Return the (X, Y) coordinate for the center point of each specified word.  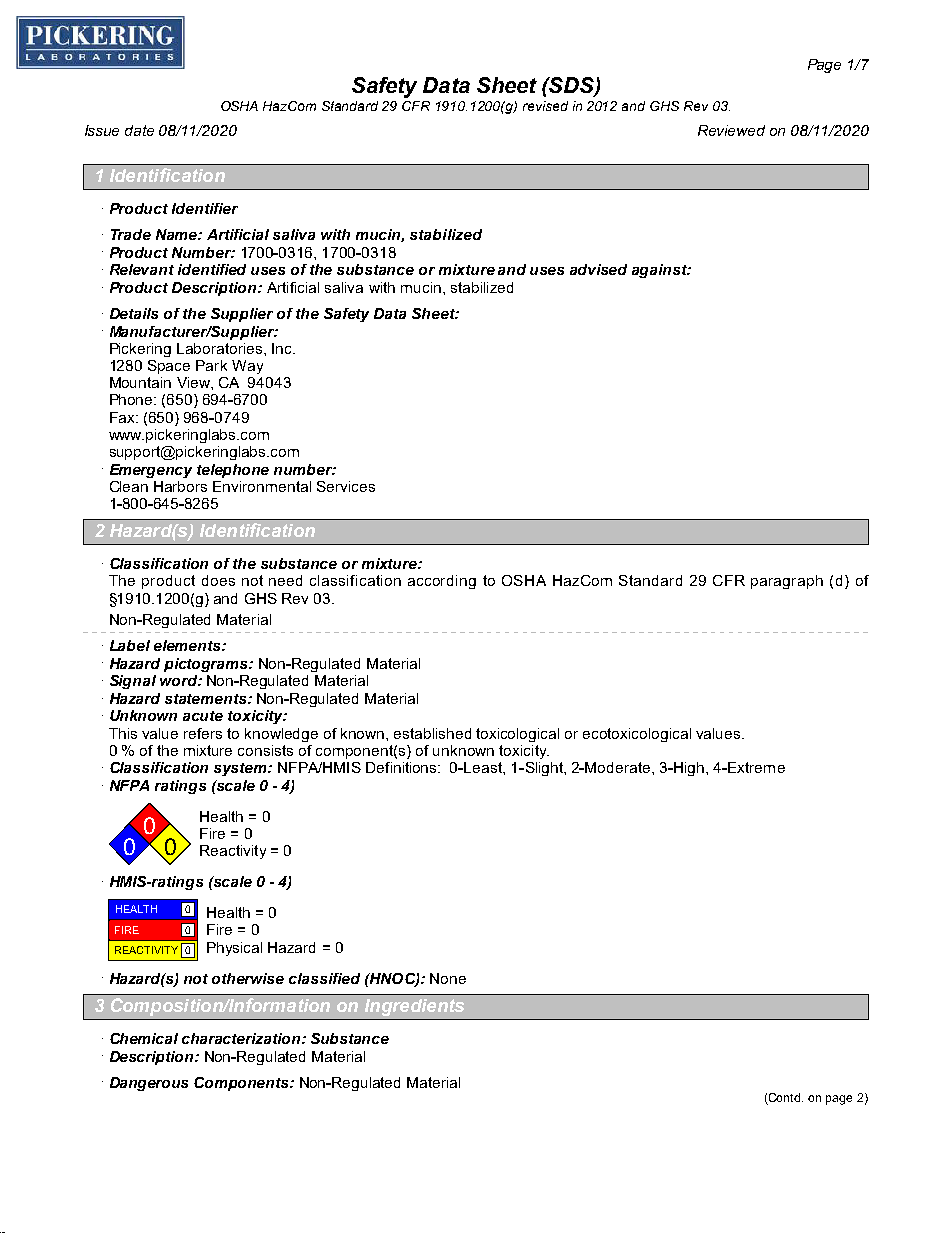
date (139, 130)
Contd (785, 1099)
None (448, 978)
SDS (572, 86)
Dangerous (149, 1084)
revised (545, 106)
